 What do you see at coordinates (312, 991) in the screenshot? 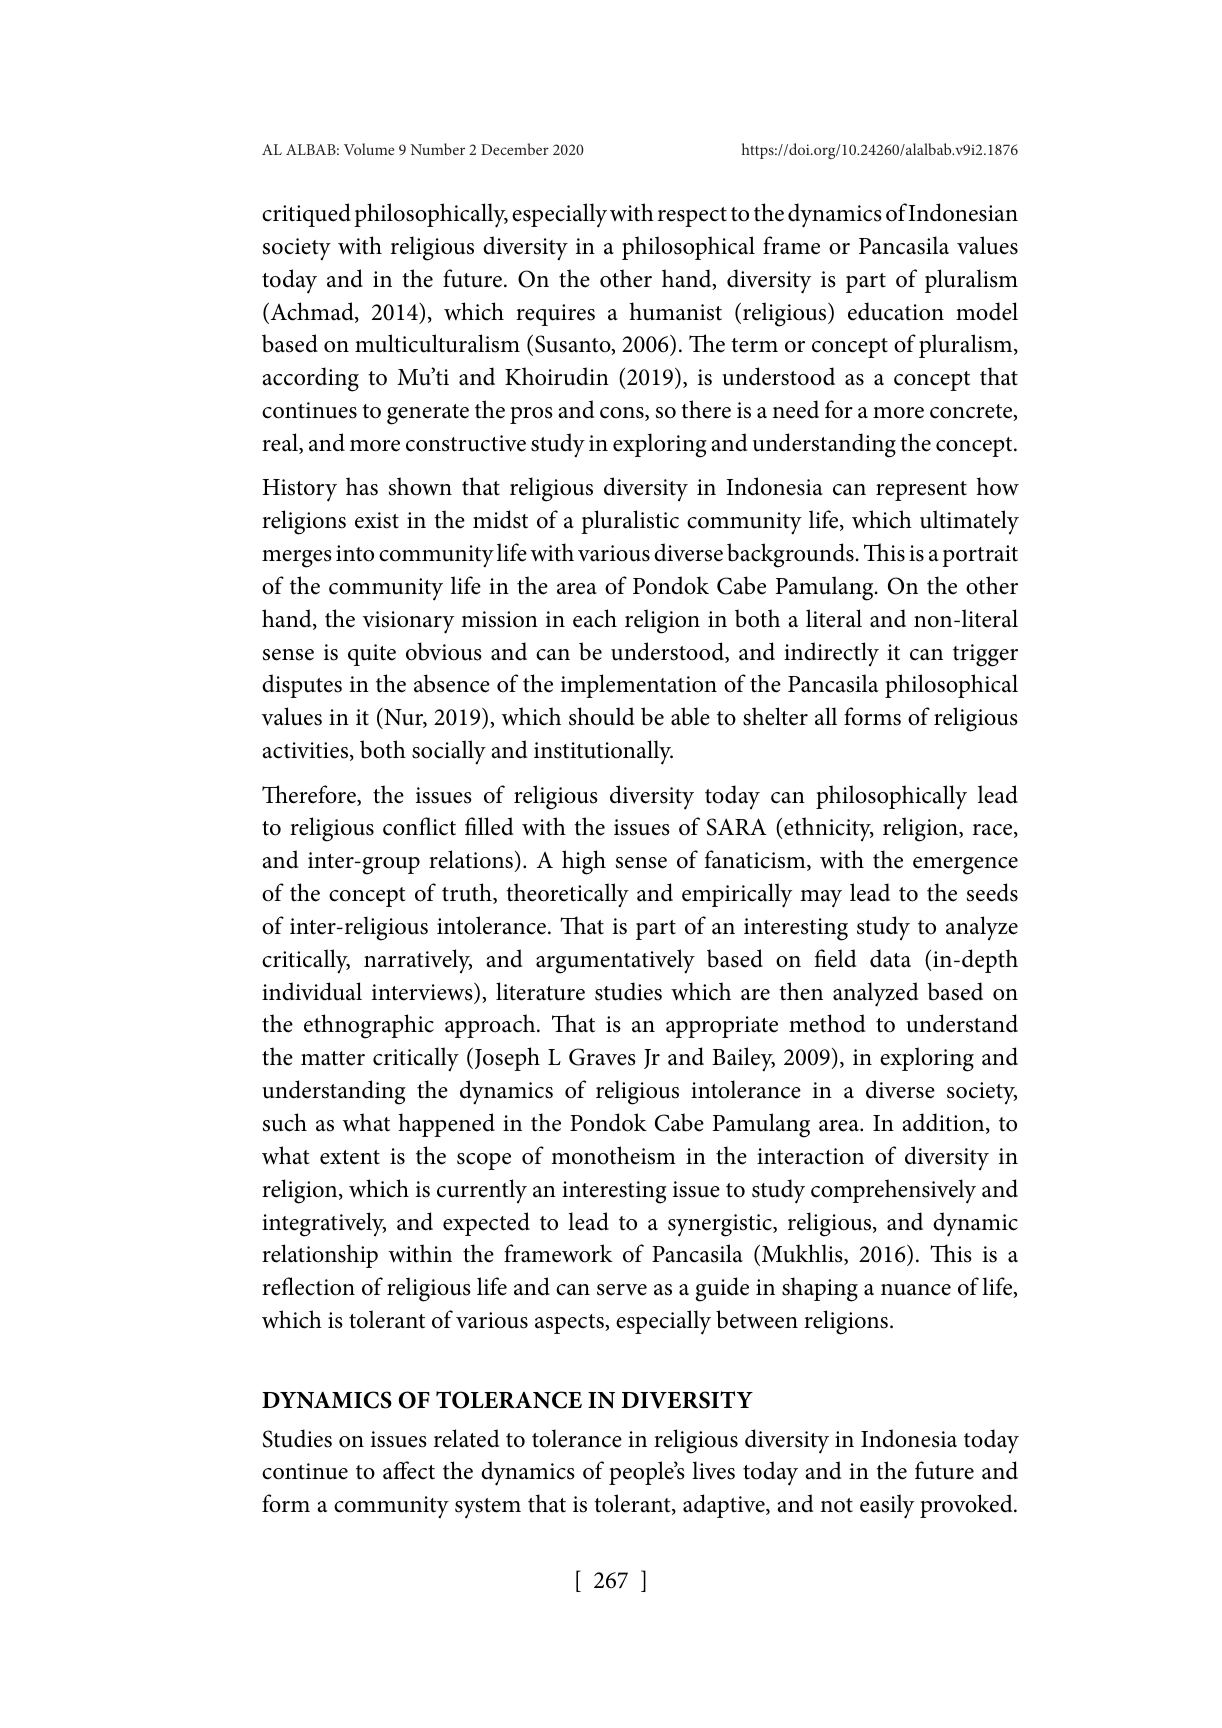
I see `individual` at bounding box center [312, 991].
